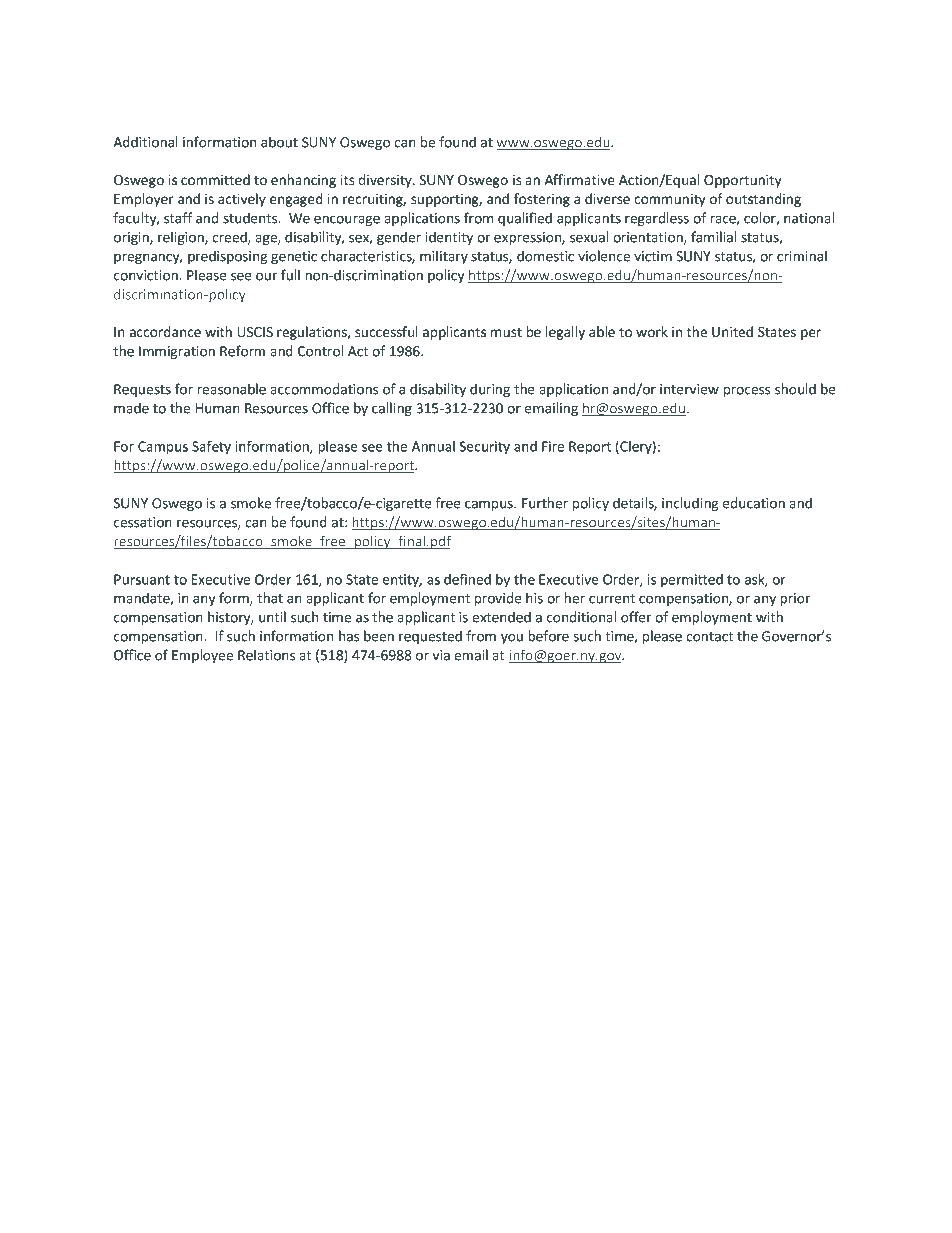 This document has width=952, height=1233. What do you see at coordinates (747, 391) in the document?
I see `process` at bounding box center [747, 391].
